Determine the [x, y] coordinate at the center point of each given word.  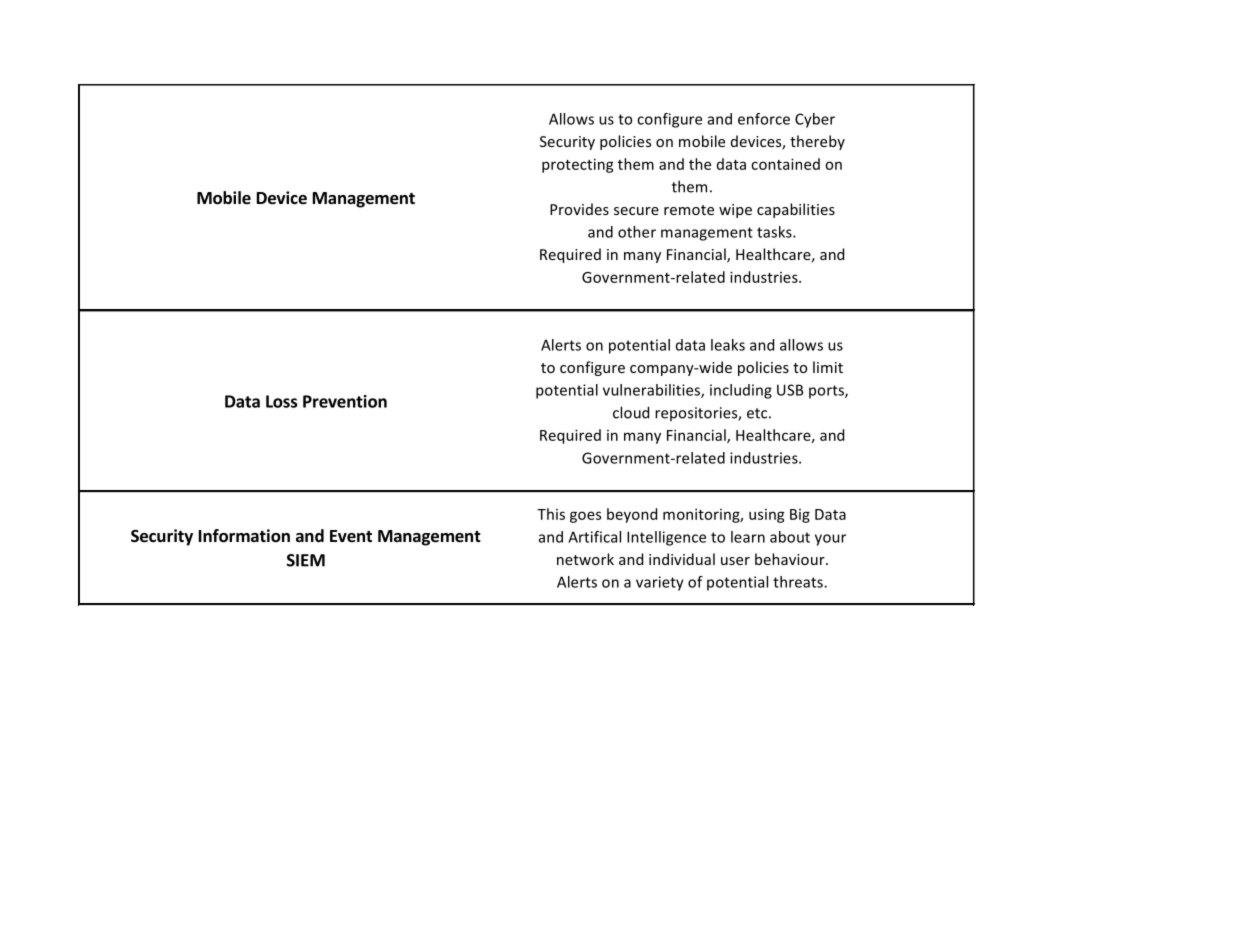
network [585, 559]
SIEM [306, 560]
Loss [281, 401]
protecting [578, 165]
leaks [728, 345]
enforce [764, 119]
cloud [631, 412]
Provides [579, 209]
